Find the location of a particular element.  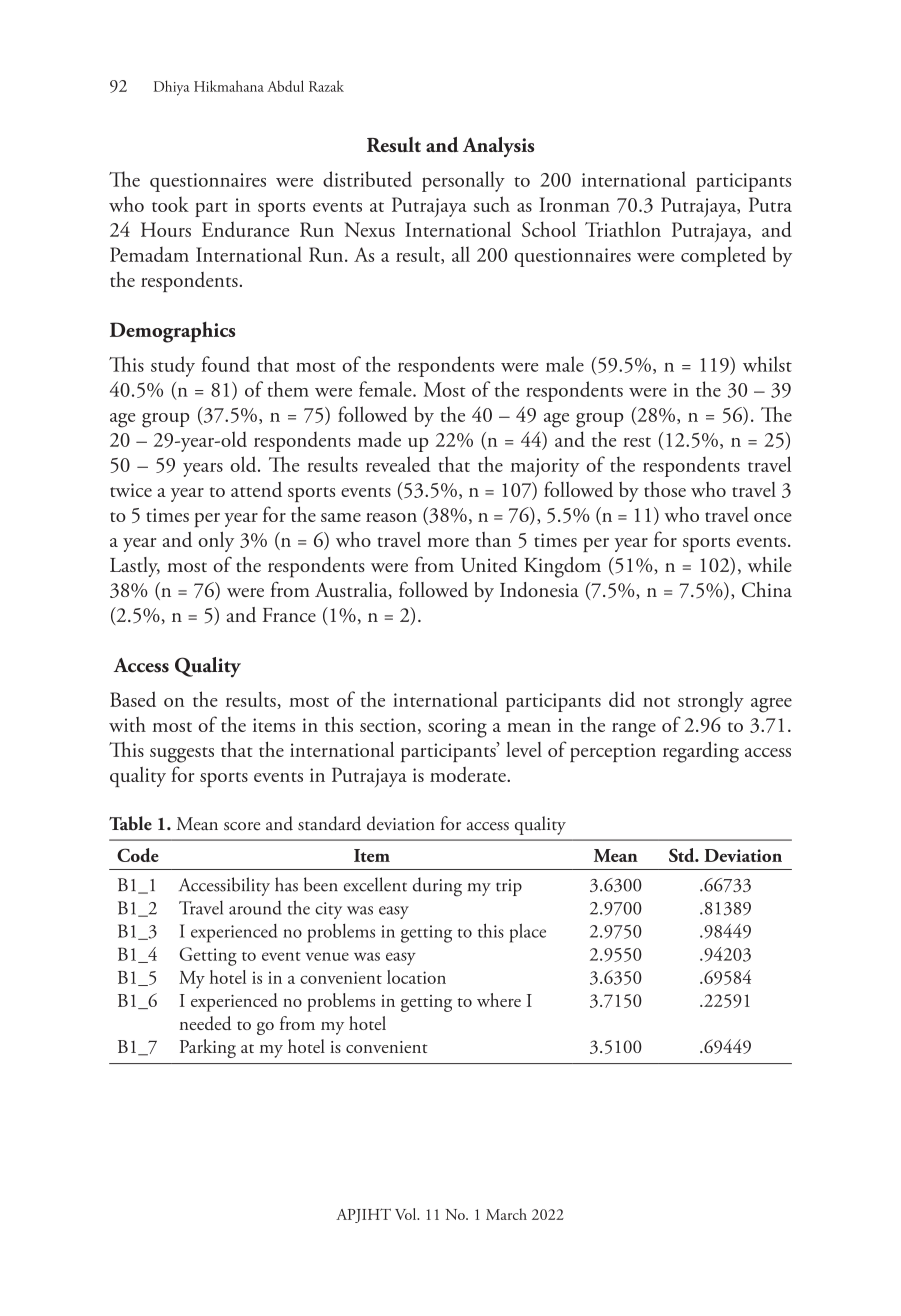

score is located at coordinates (242, 826).
